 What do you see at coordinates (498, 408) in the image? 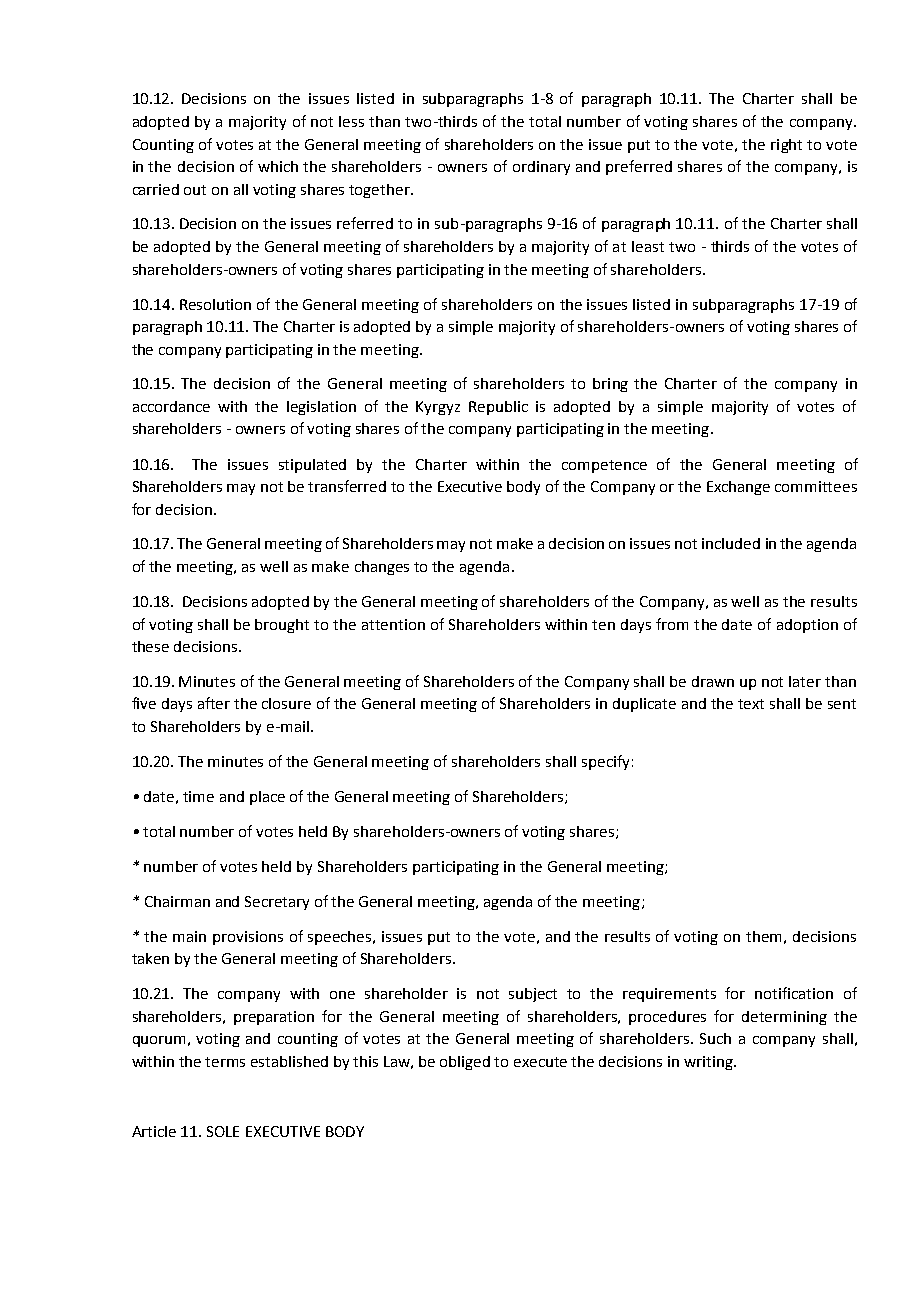
I see `Republic` at bounding box center [498, 408].
